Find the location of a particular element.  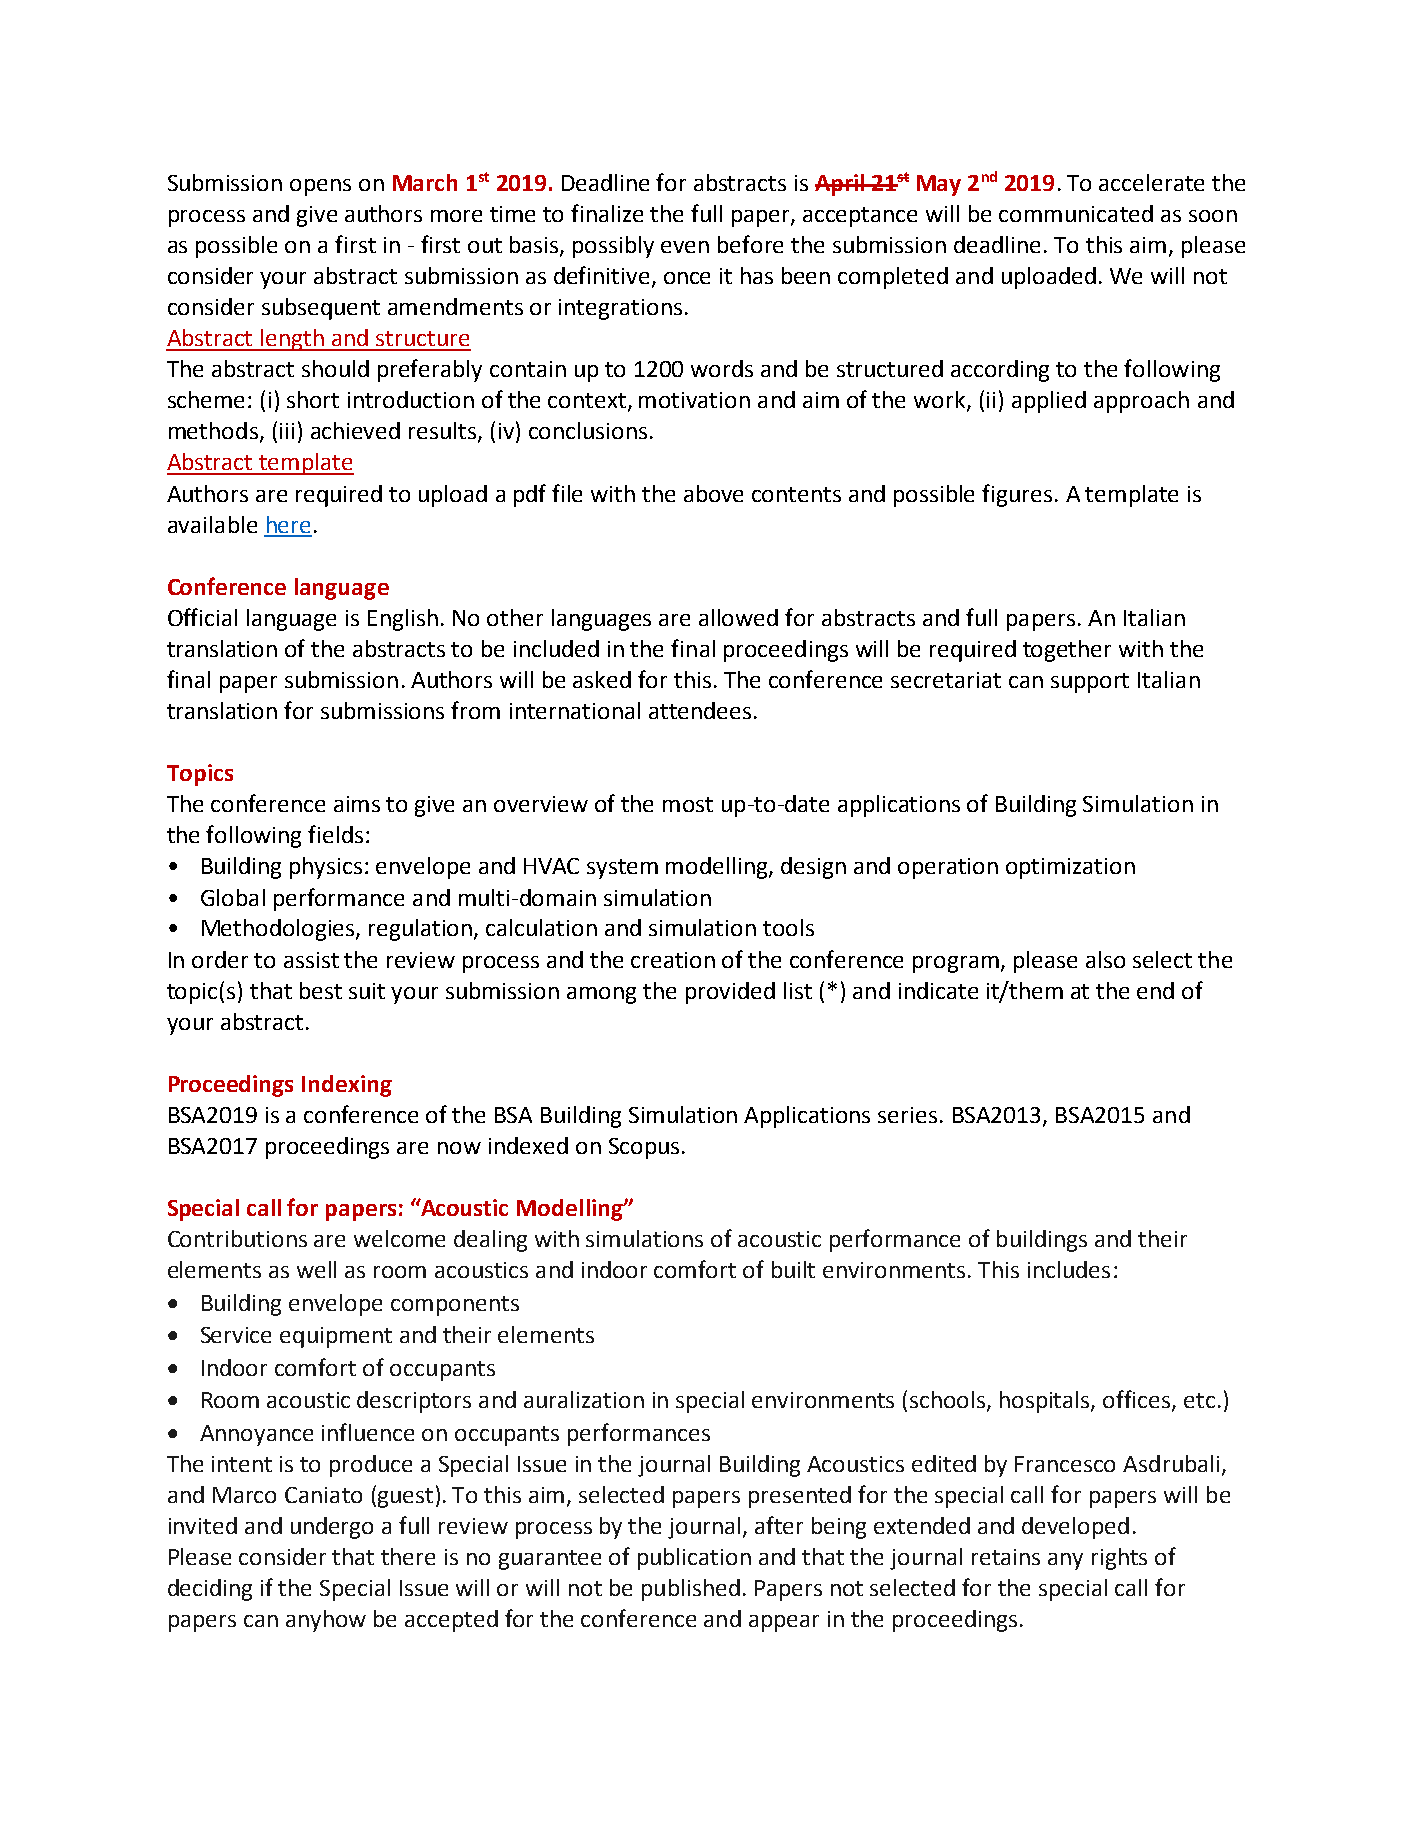

English is located at coordinates (403, 620).
